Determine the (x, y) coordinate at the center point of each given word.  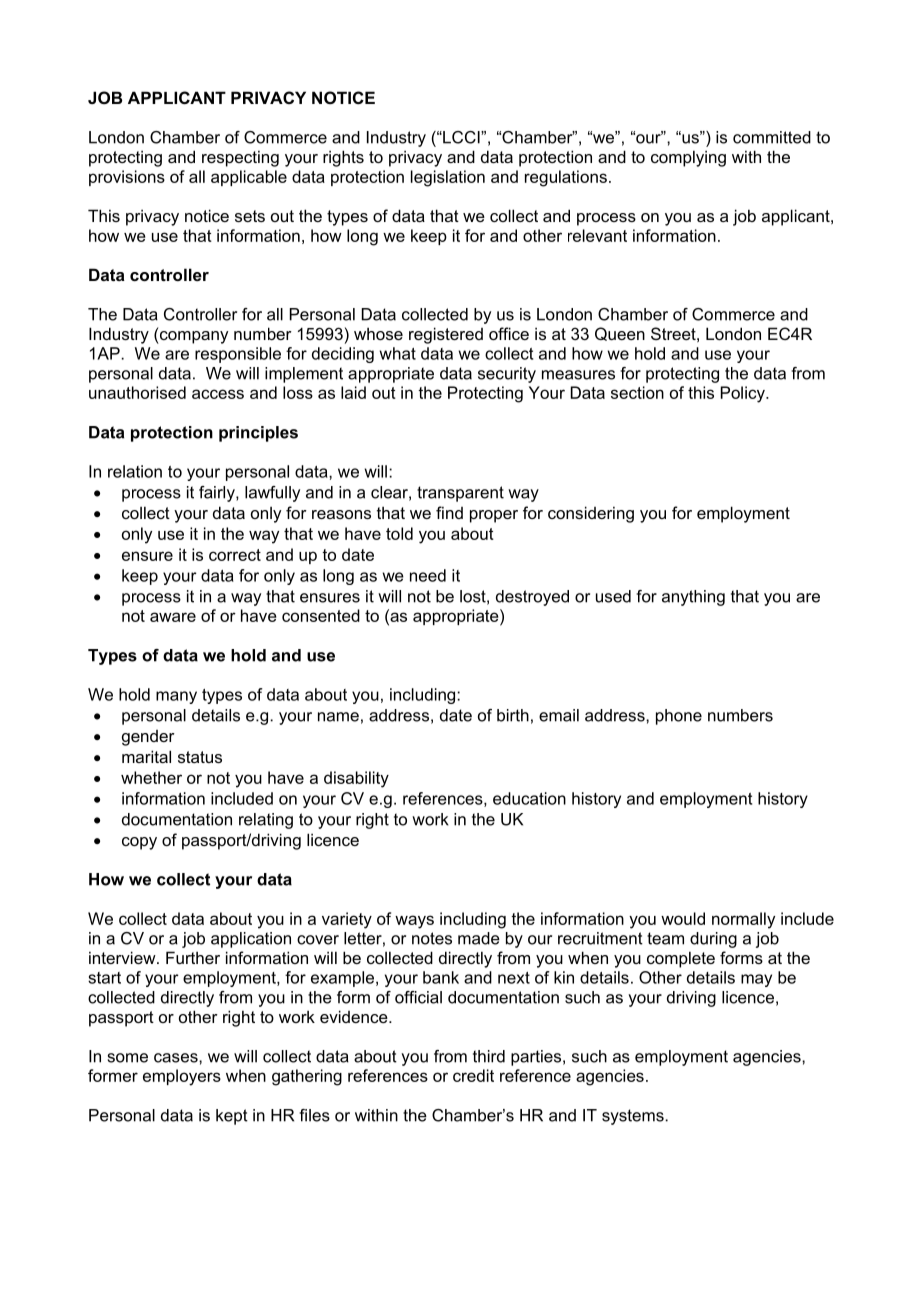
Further (193, 957)
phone (679, 717)
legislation (448, 178)
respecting (240, 158)
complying (688, 158)
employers (182, 1077)
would (683, 918)
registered (446, 335)
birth (513, 715)
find (449, 512)
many (176, 697)
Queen (620, 334)
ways (414, 922)
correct (235, 555)
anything (693, 598)
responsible (238, 355)
